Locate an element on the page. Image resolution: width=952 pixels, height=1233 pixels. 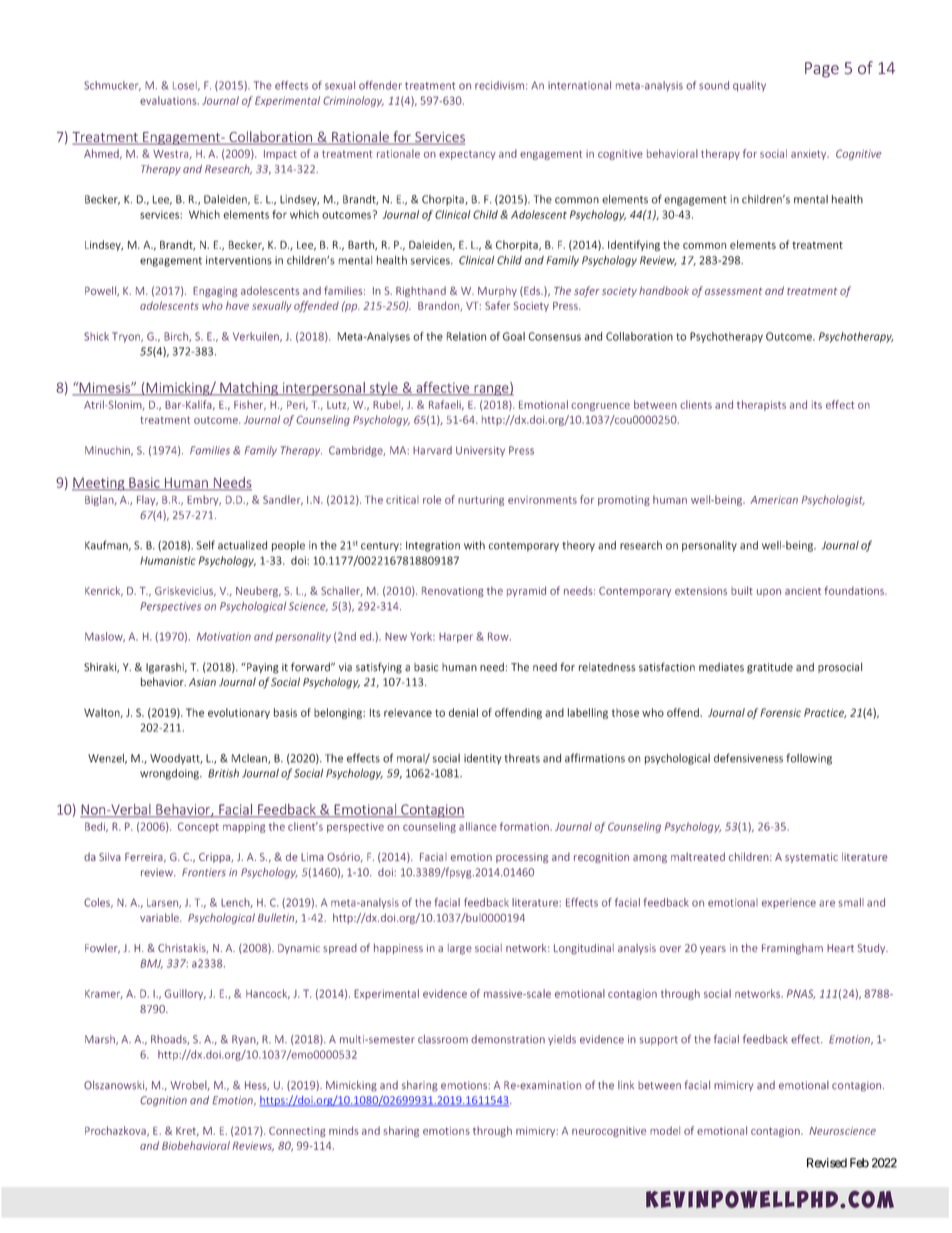
Revised is located at coordinates (827, 1163).
